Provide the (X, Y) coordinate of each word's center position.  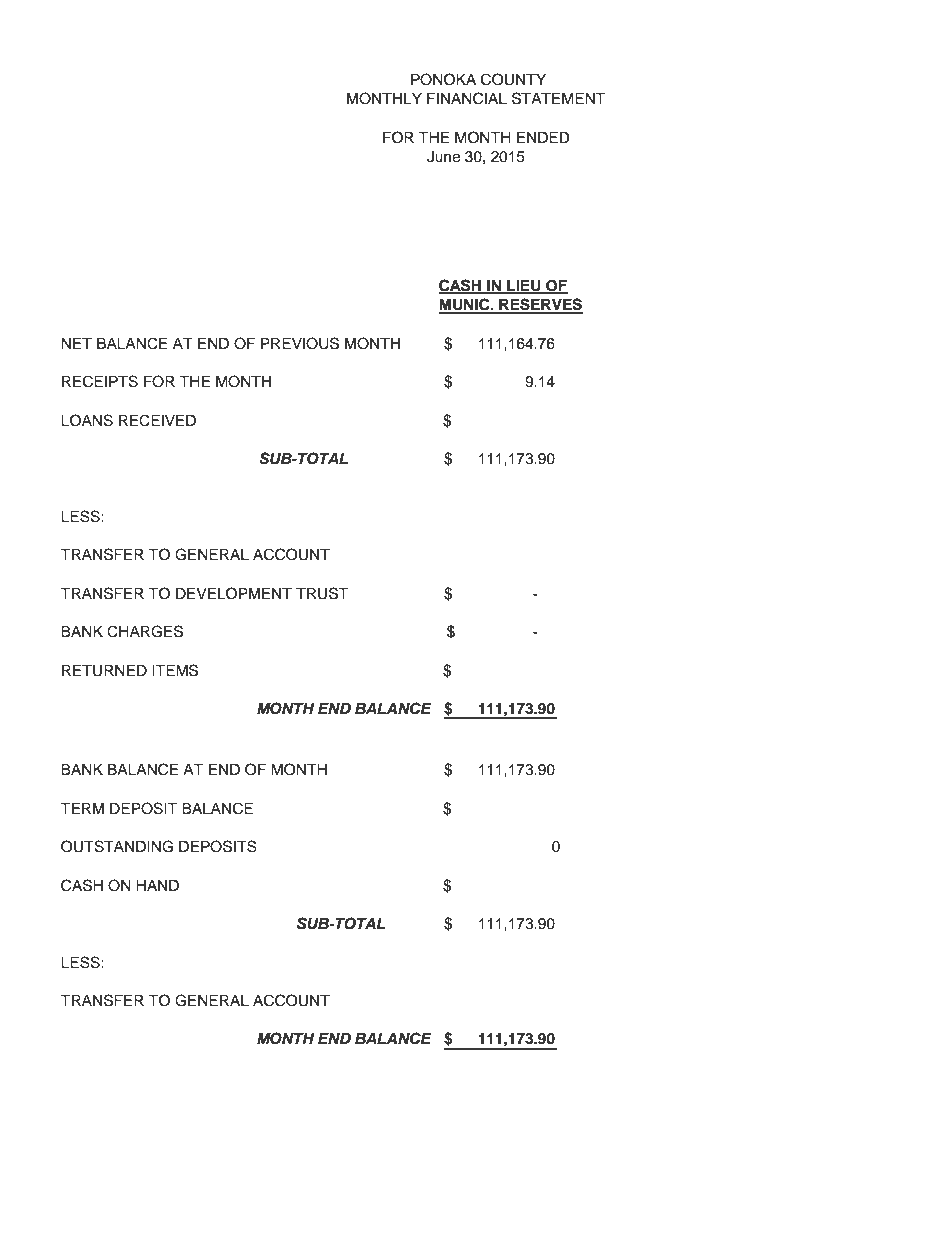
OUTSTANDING (117, 846)
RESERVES (540, 305)
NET (76, 343)
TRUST (322, 593)
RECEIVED (157, 420)
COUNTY (513, 79)
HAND (157, 885)
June (443, 157)
